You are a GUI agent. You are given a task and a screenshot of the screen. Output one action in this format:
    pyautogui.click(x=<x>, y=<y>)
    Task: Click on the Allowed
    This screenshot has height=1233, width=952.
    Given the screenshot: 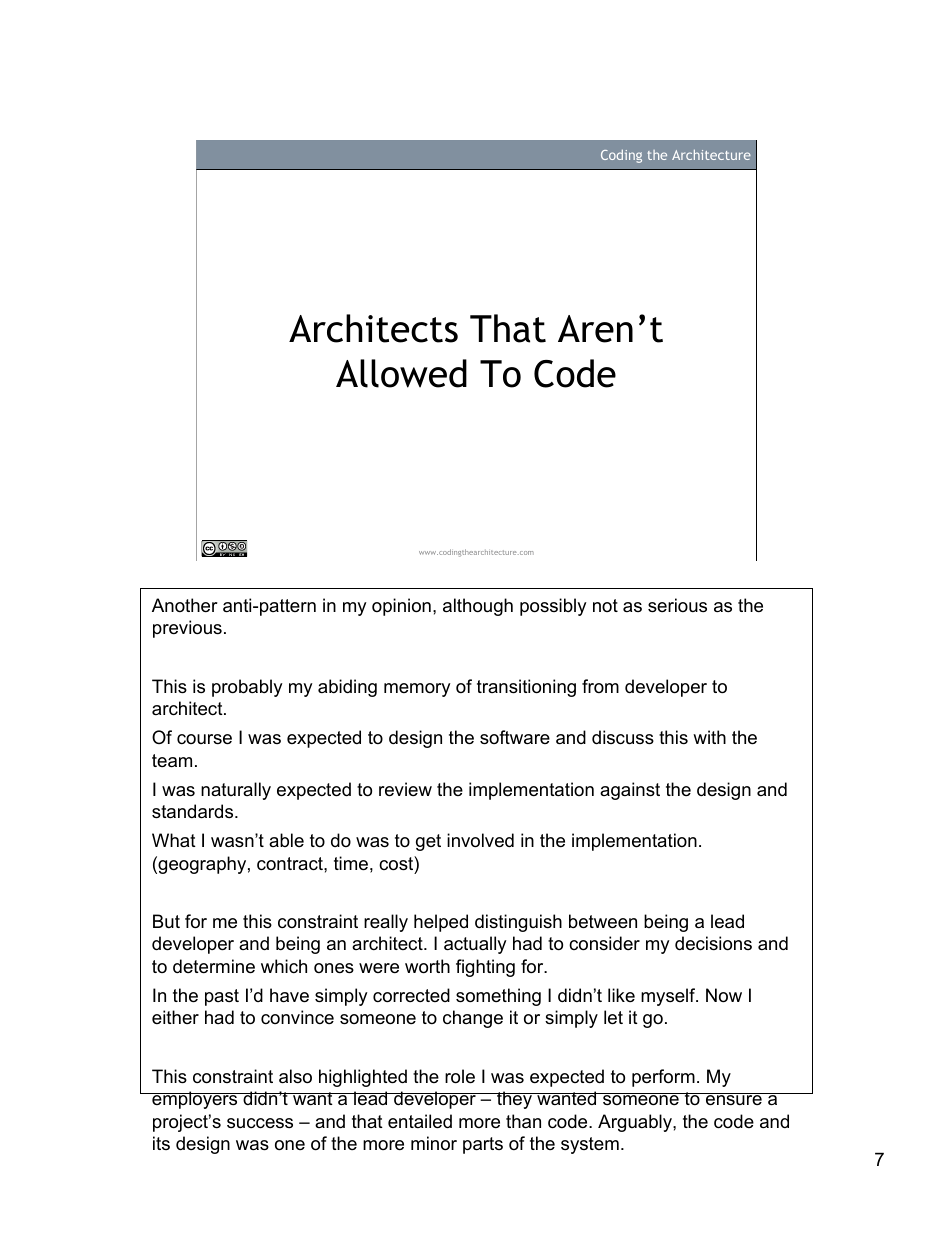 What is the action you would take?
    pyautogui.click(x=401, y=373)
